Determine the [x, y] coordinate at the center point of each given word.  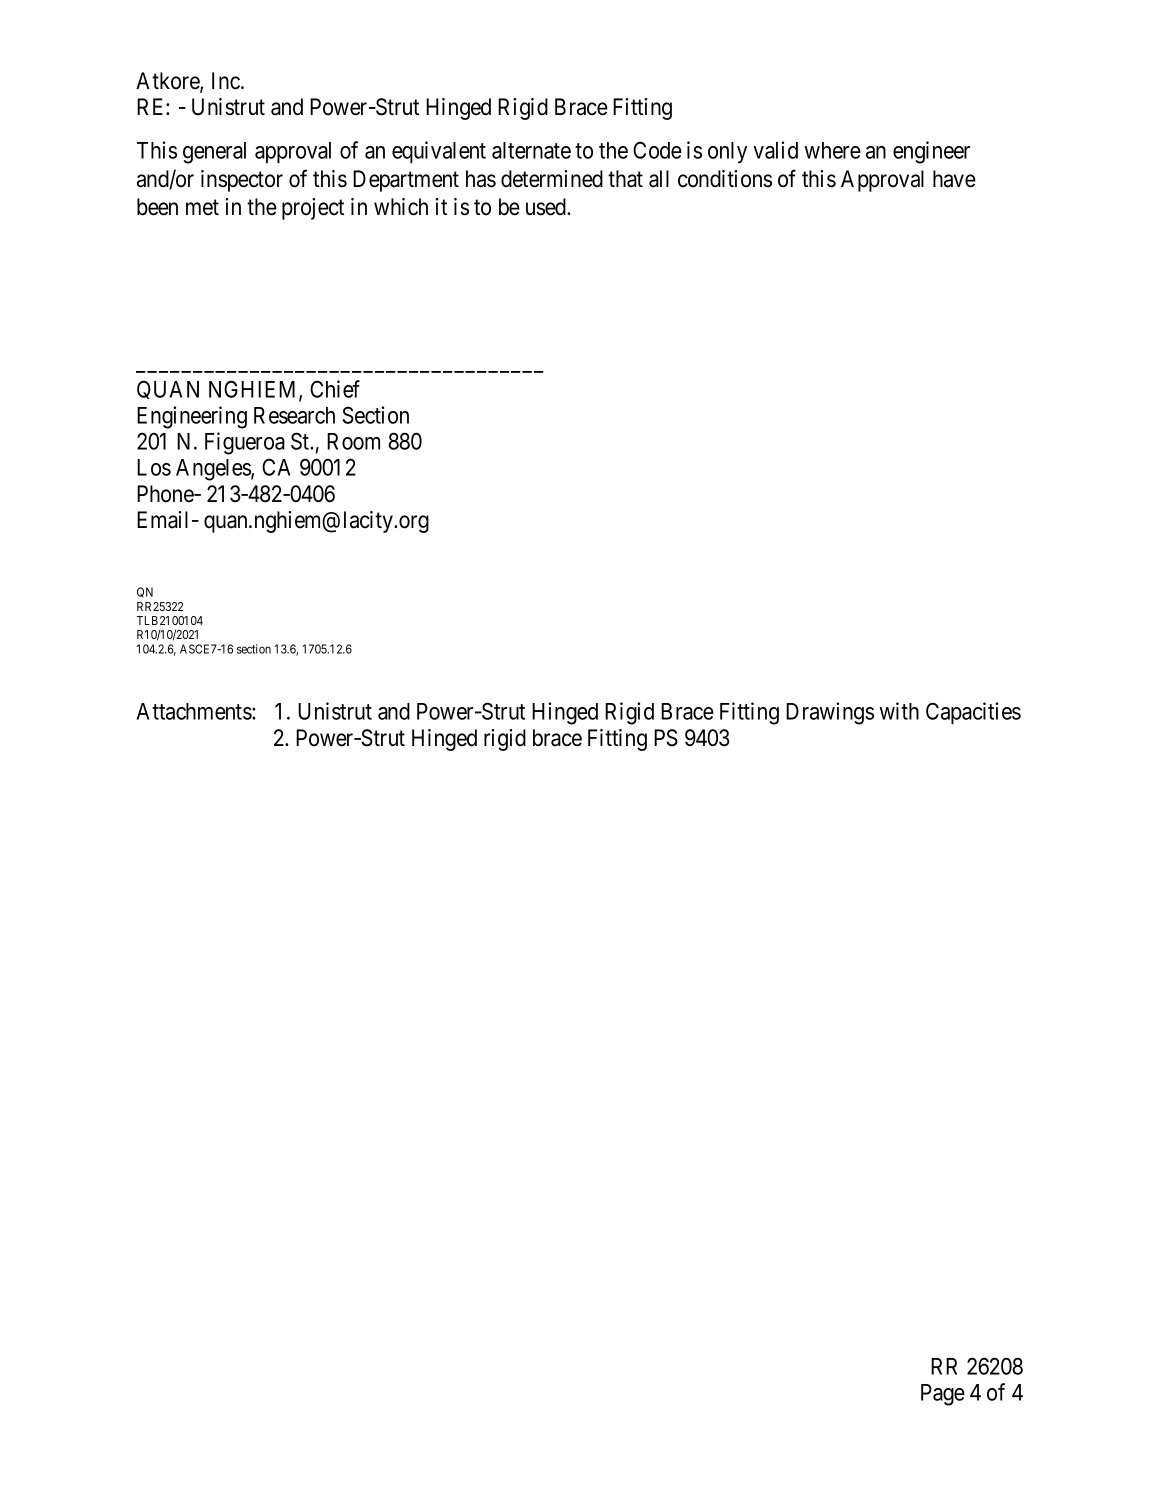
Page [943, 1395]
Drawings [830, 713]
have [954, 179]
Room [353, 441]
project [313, 209]
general [214, 153]
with [899, 711]
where [833, 150]
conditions [725, 179]
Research [294, 415]
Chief [335, 389]
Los [154, 467]
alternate [531, 150]
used [547, 207]
